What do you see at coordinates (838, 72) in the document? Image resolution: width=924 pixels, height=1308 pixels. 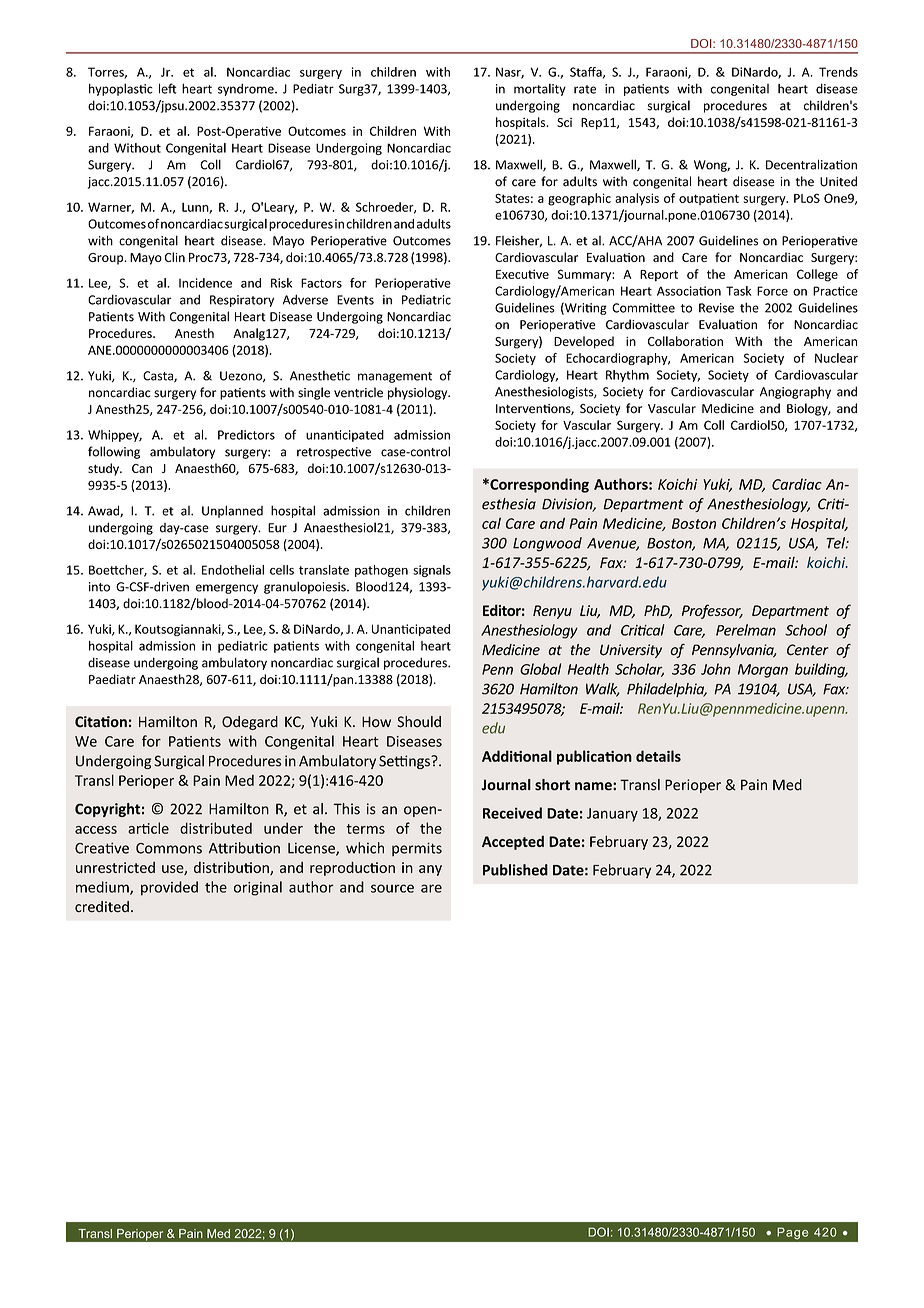 I see `Trends` at bounding box center [838, 72].
